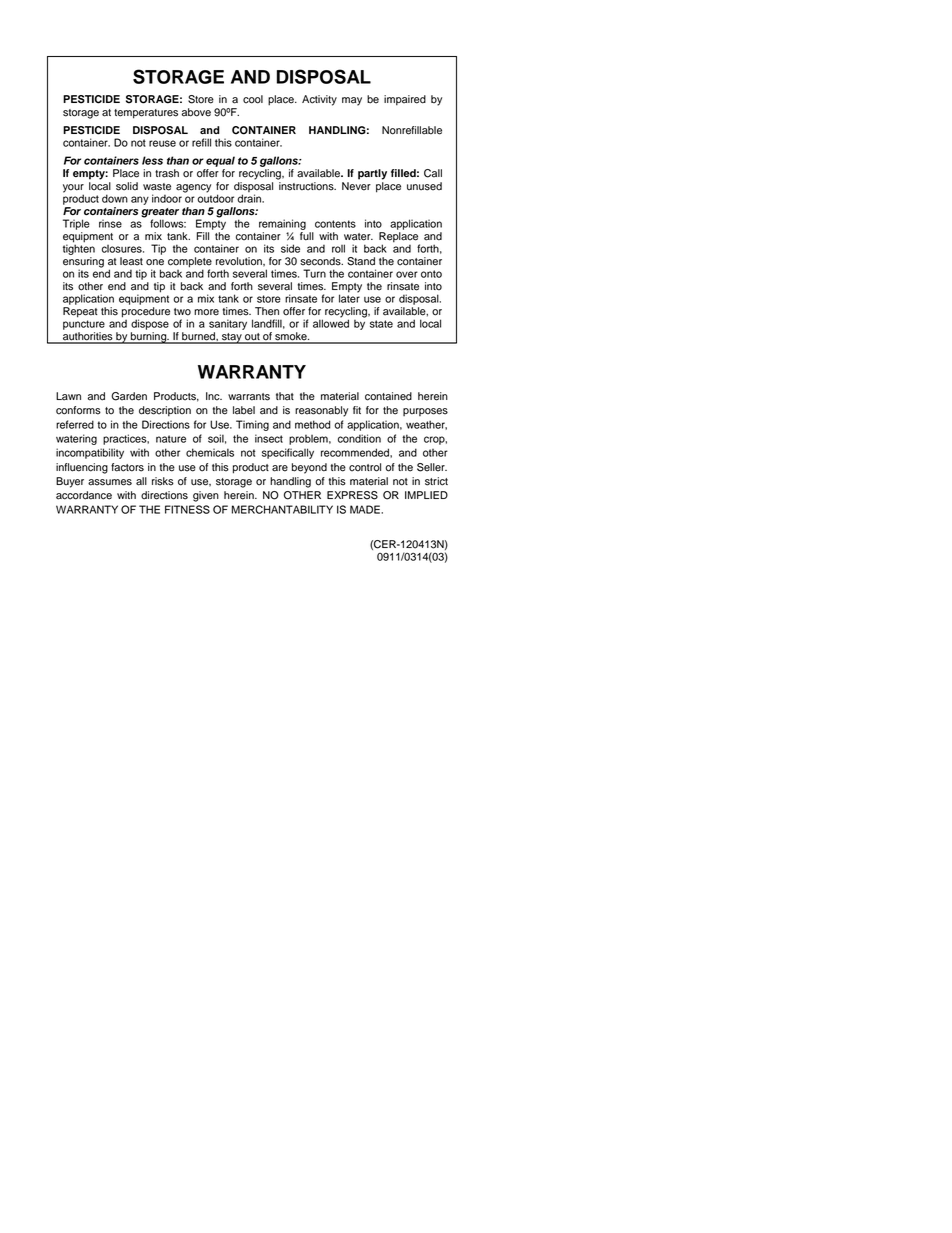 This screenshot has height=1233, width=952. I want to click on impaired, so click(405, 100).
